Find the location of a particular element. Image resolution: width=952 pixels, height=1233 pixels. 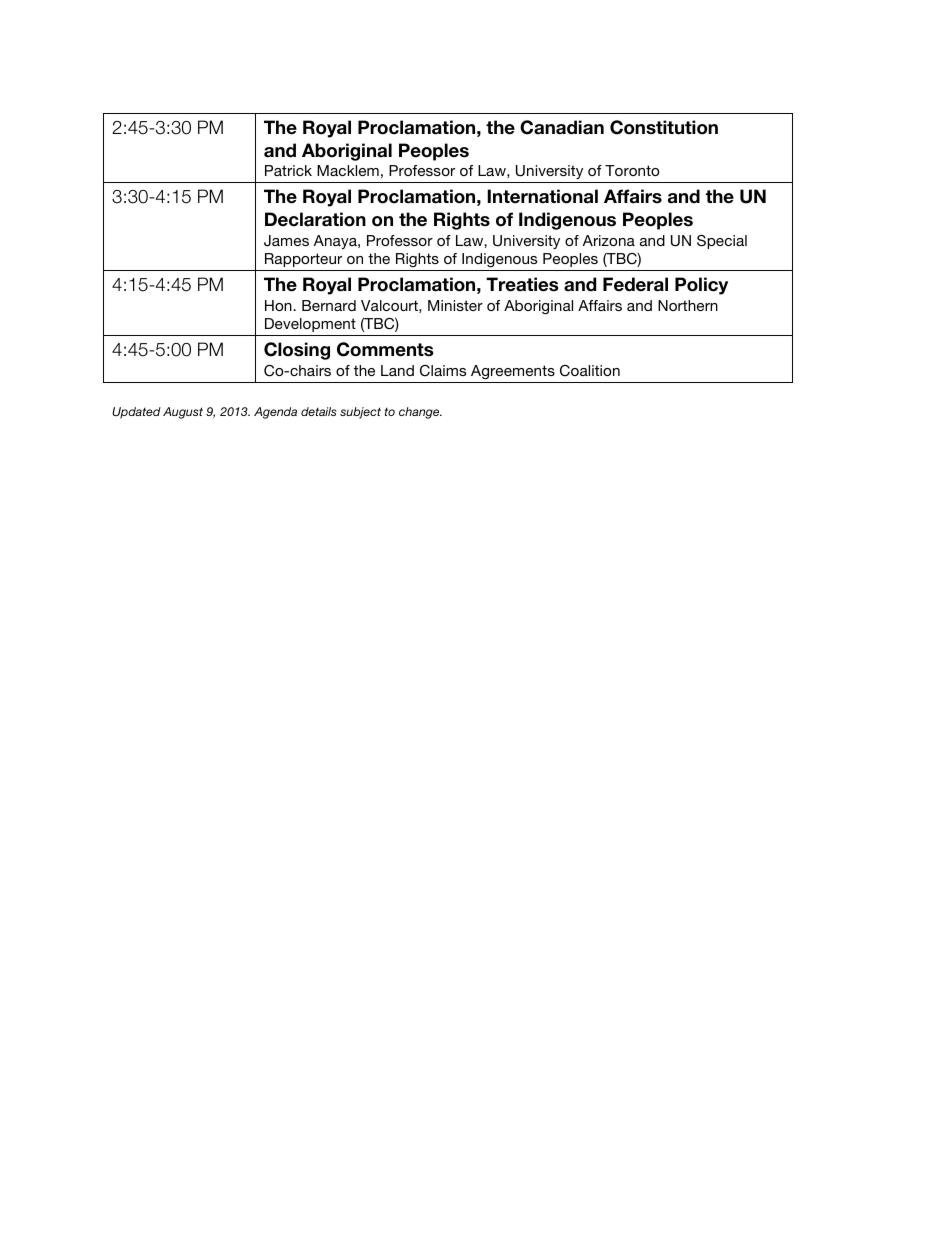

Canadian is located at coordinates (562, 127).
